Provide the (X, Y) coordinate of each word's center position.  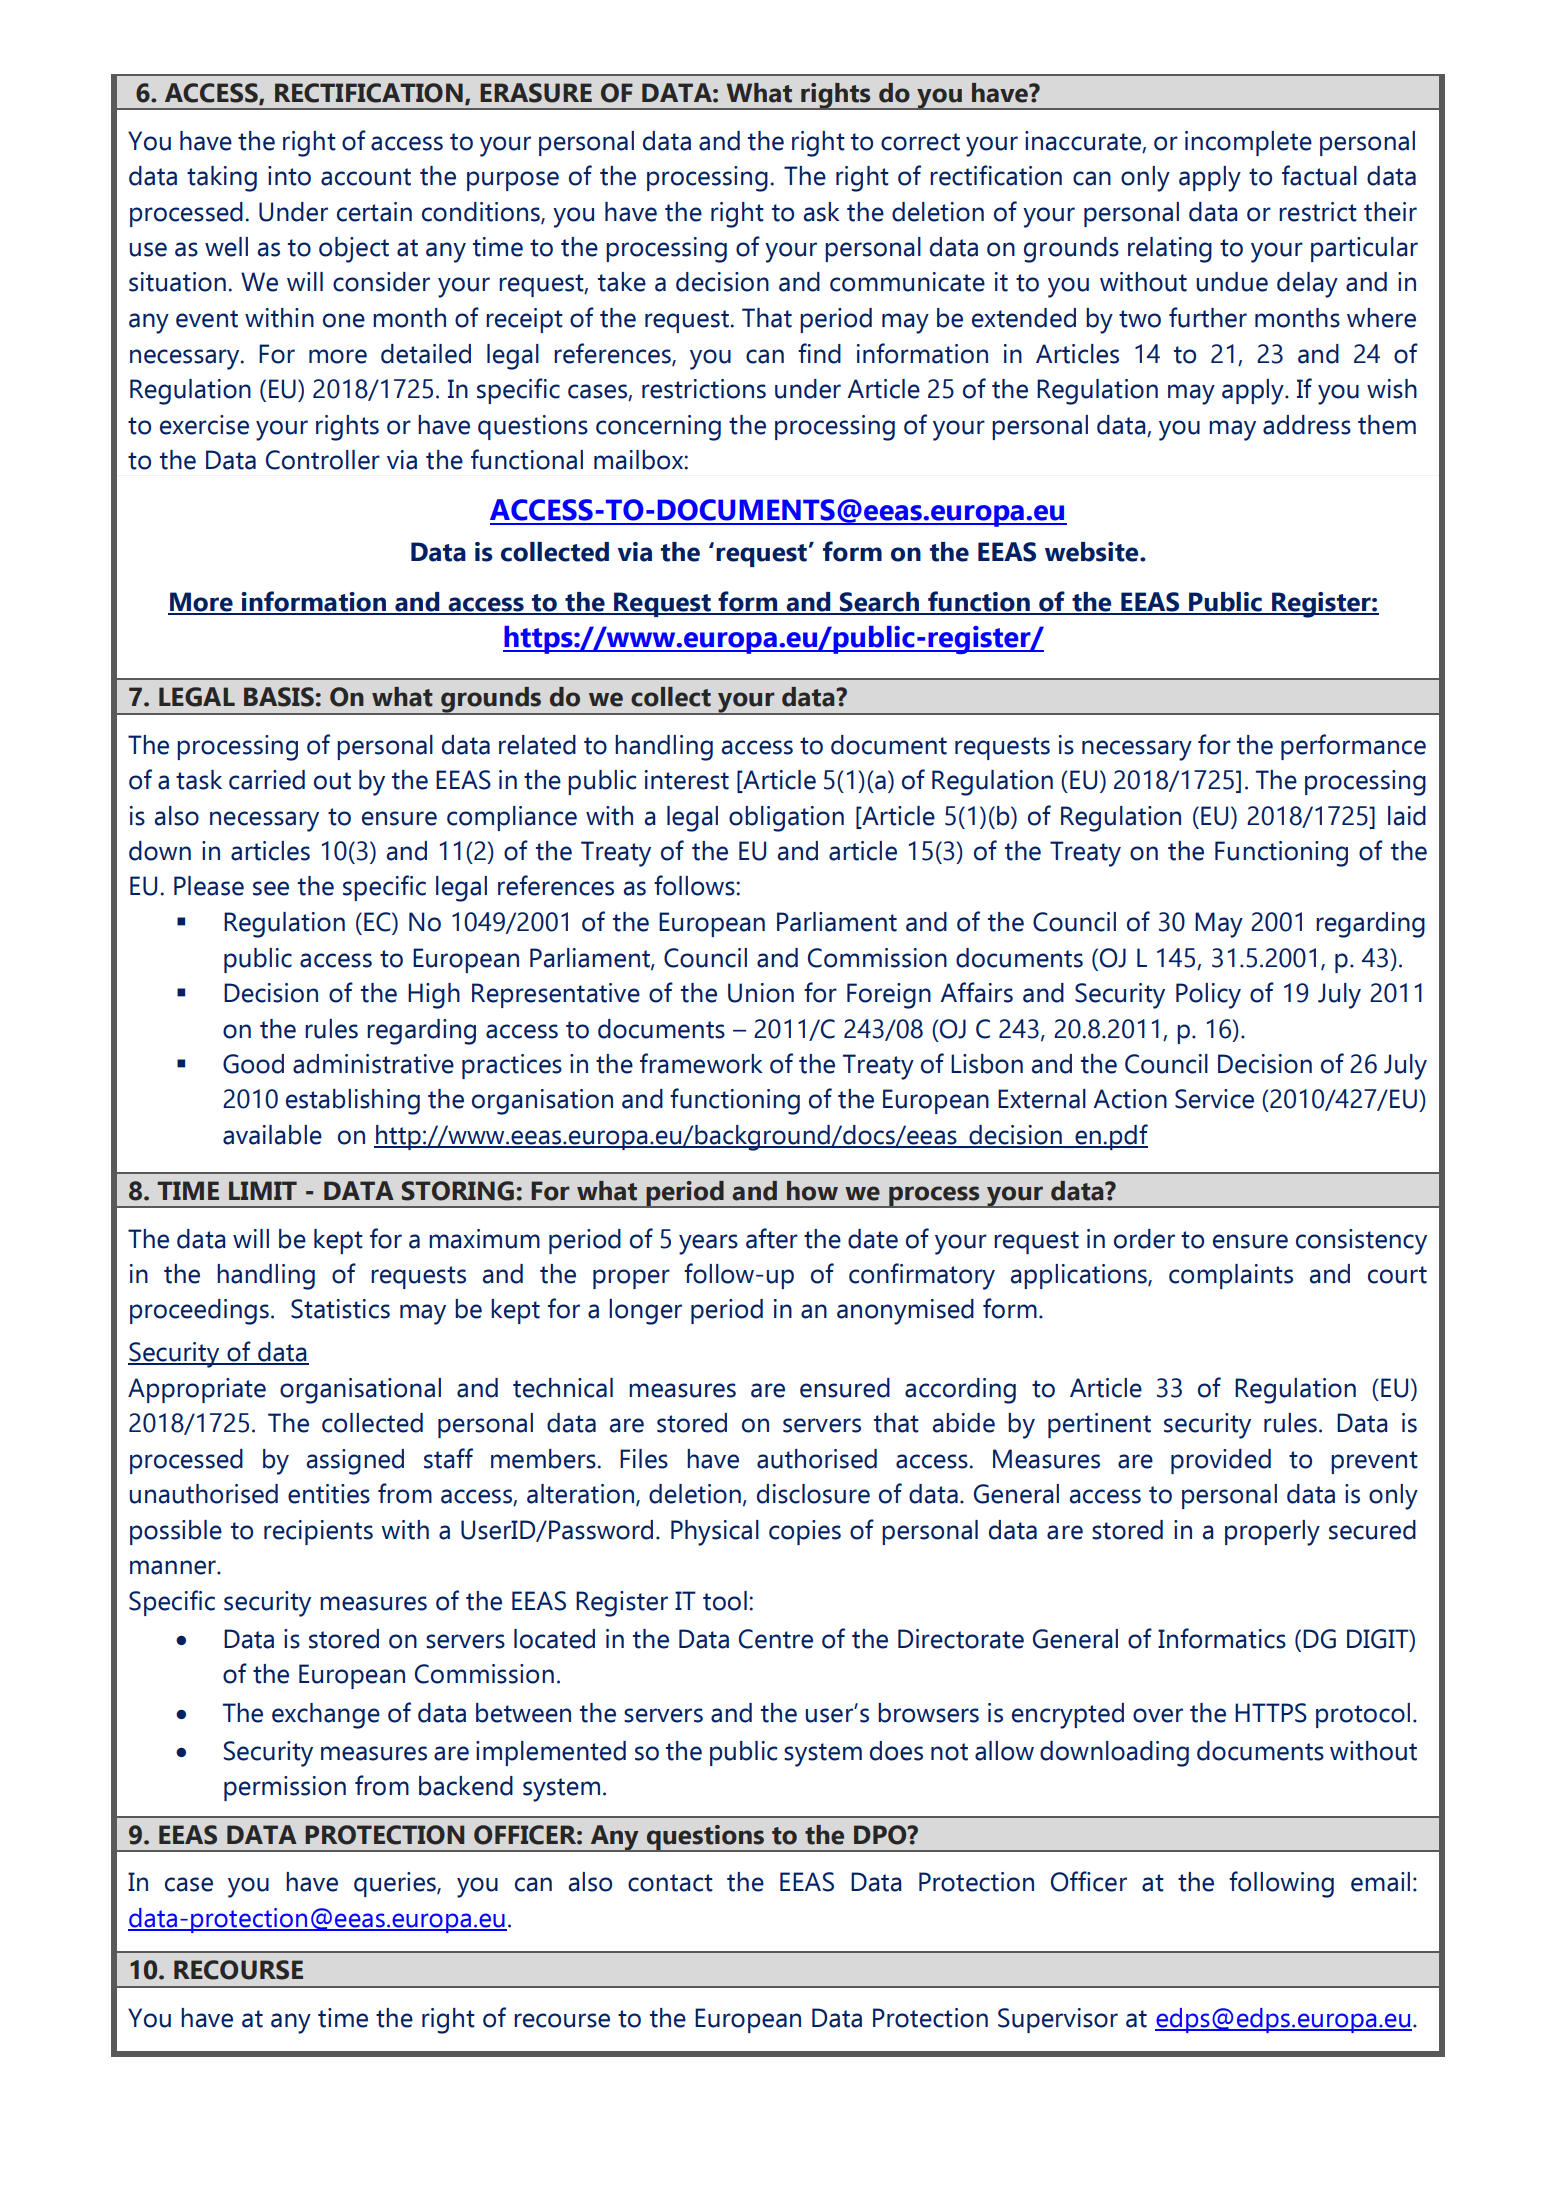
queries (396, 1884)
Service (1214, 1099)
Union (761, 993)
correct (920, 142)
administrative (373, 1064)
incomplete (1248, 143)
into (289, 176)
